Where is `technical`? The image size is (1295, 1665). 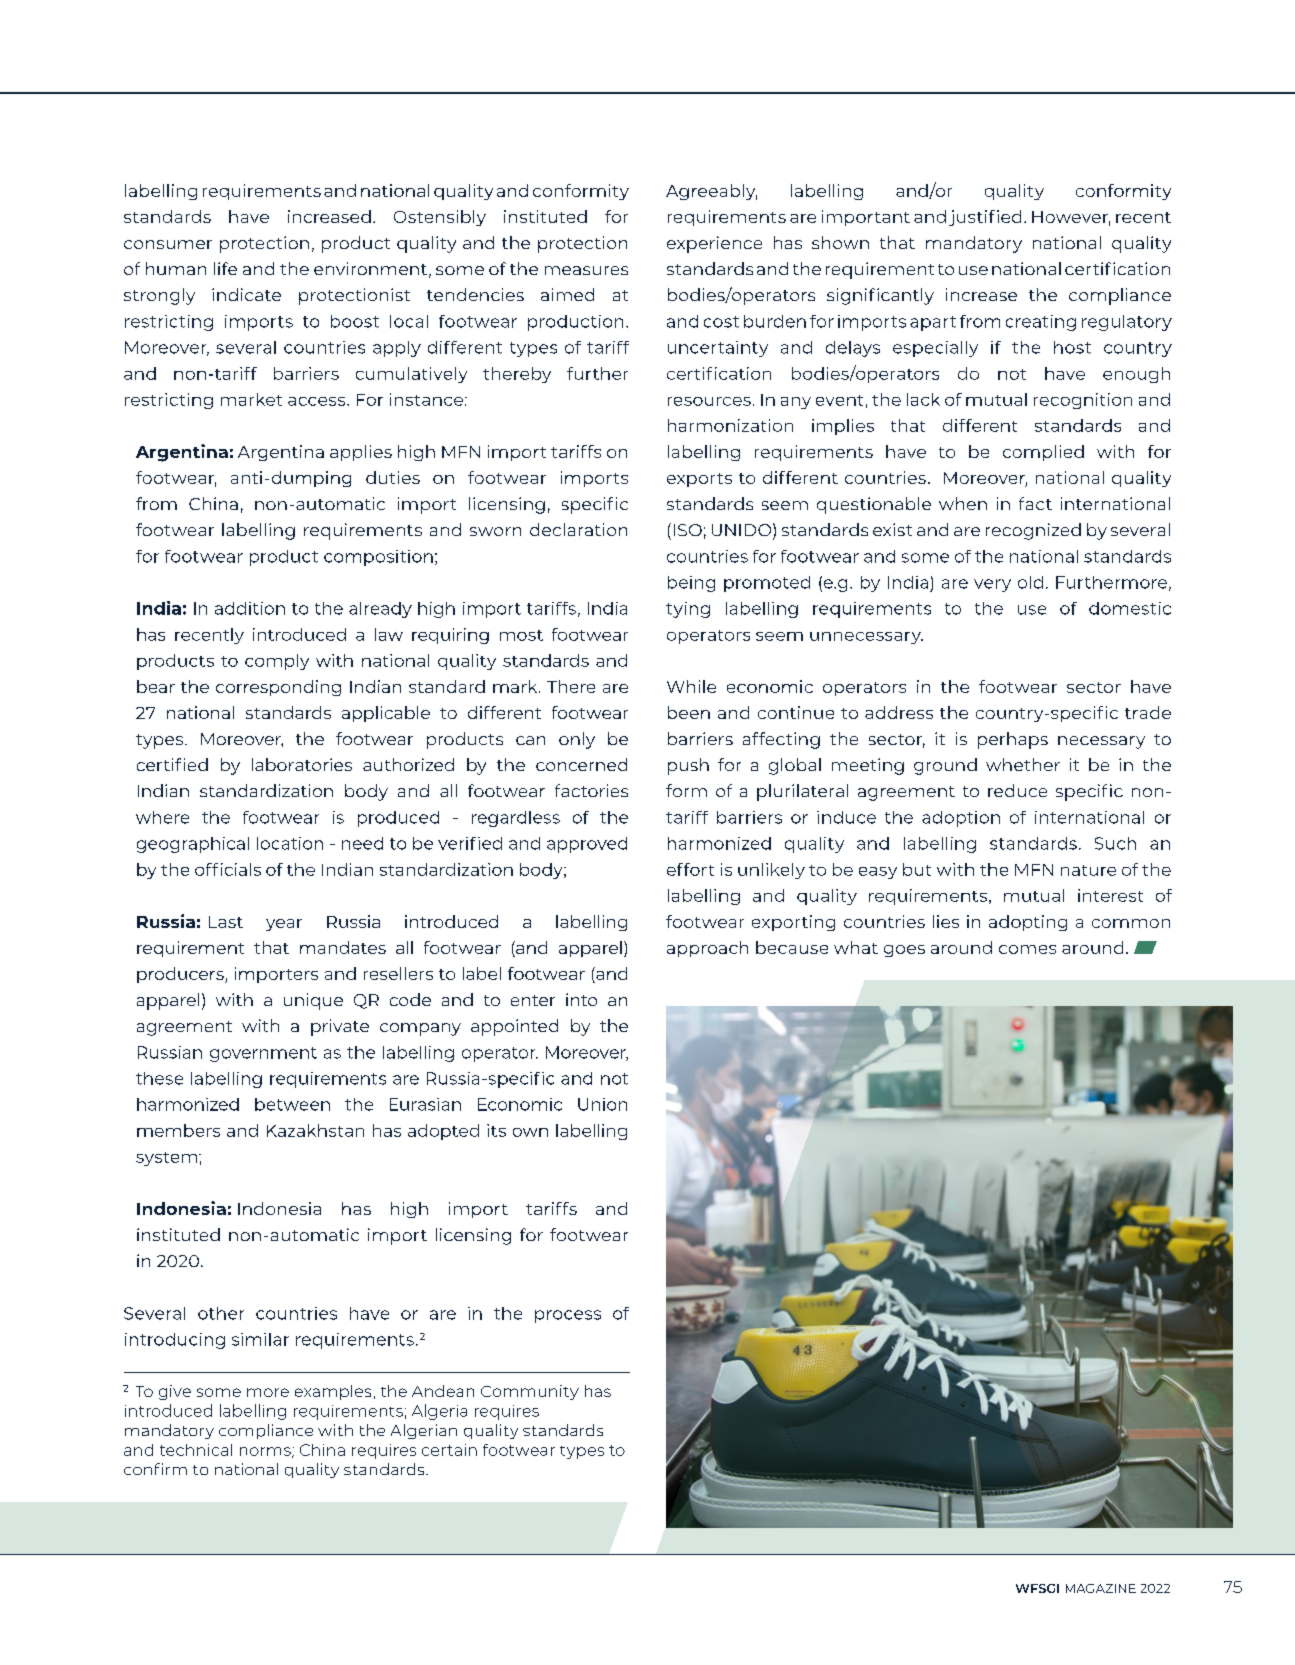
technical is located at coordinates (196, 1450).
